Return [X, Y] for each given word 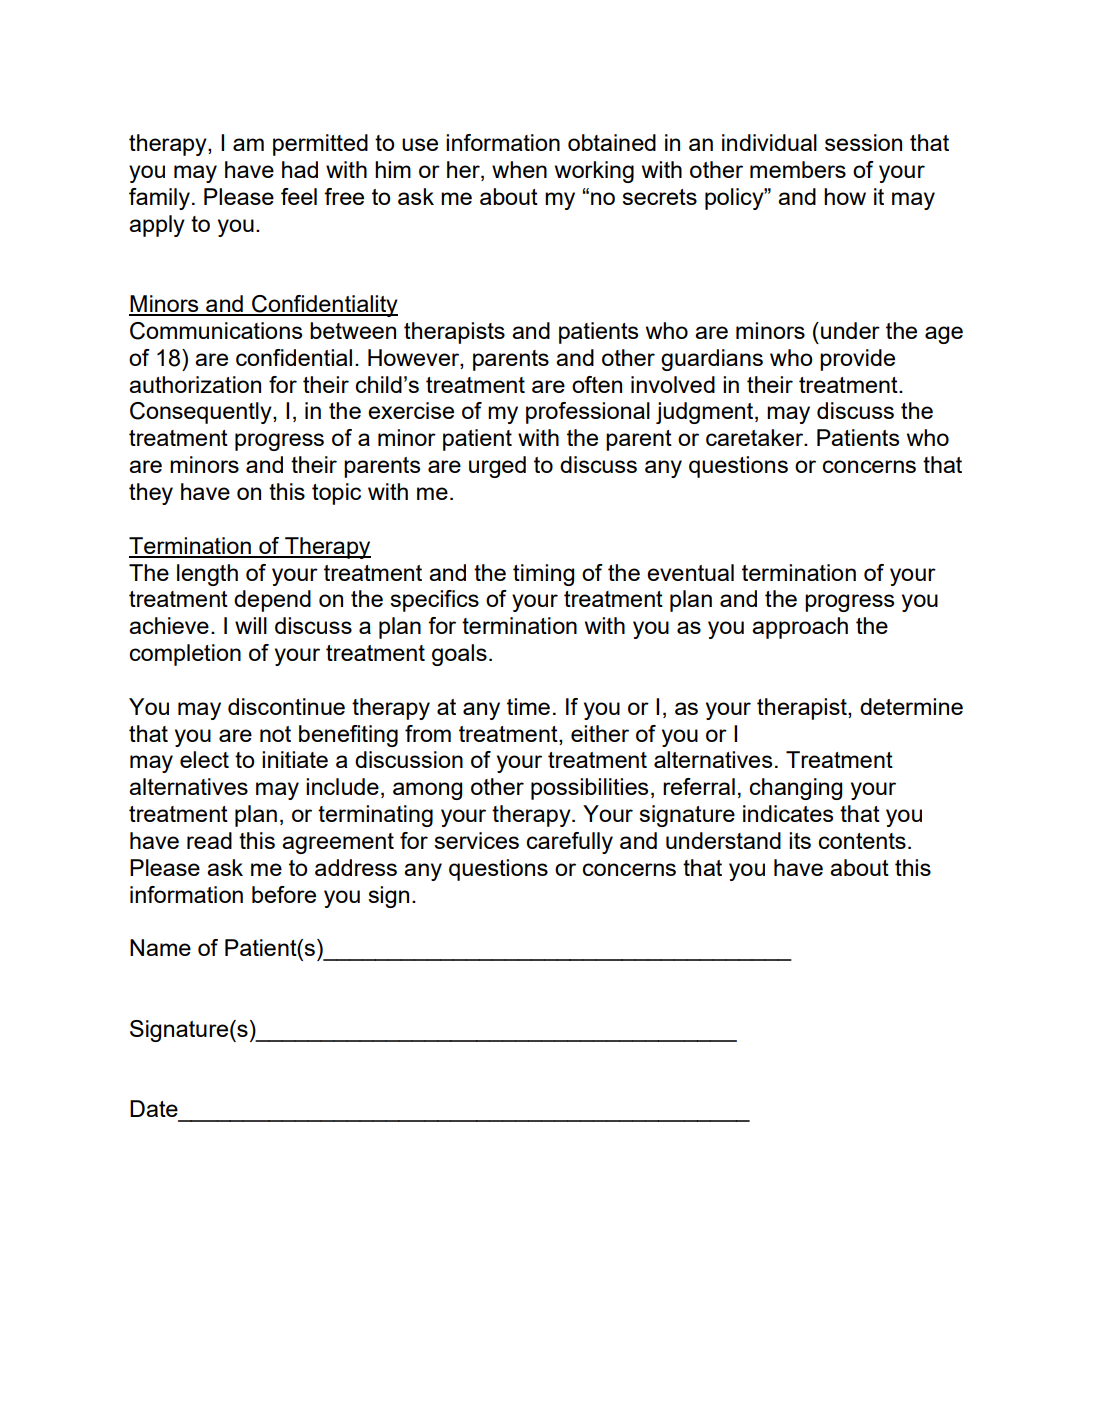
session [863, 142]
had [300, 169]
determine [911, 706]
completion [185, 655]
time [528, 706]
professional [588, 413]
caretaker [756, 437]
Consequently [202, 413]
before [284, 894]
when [519, 169]
